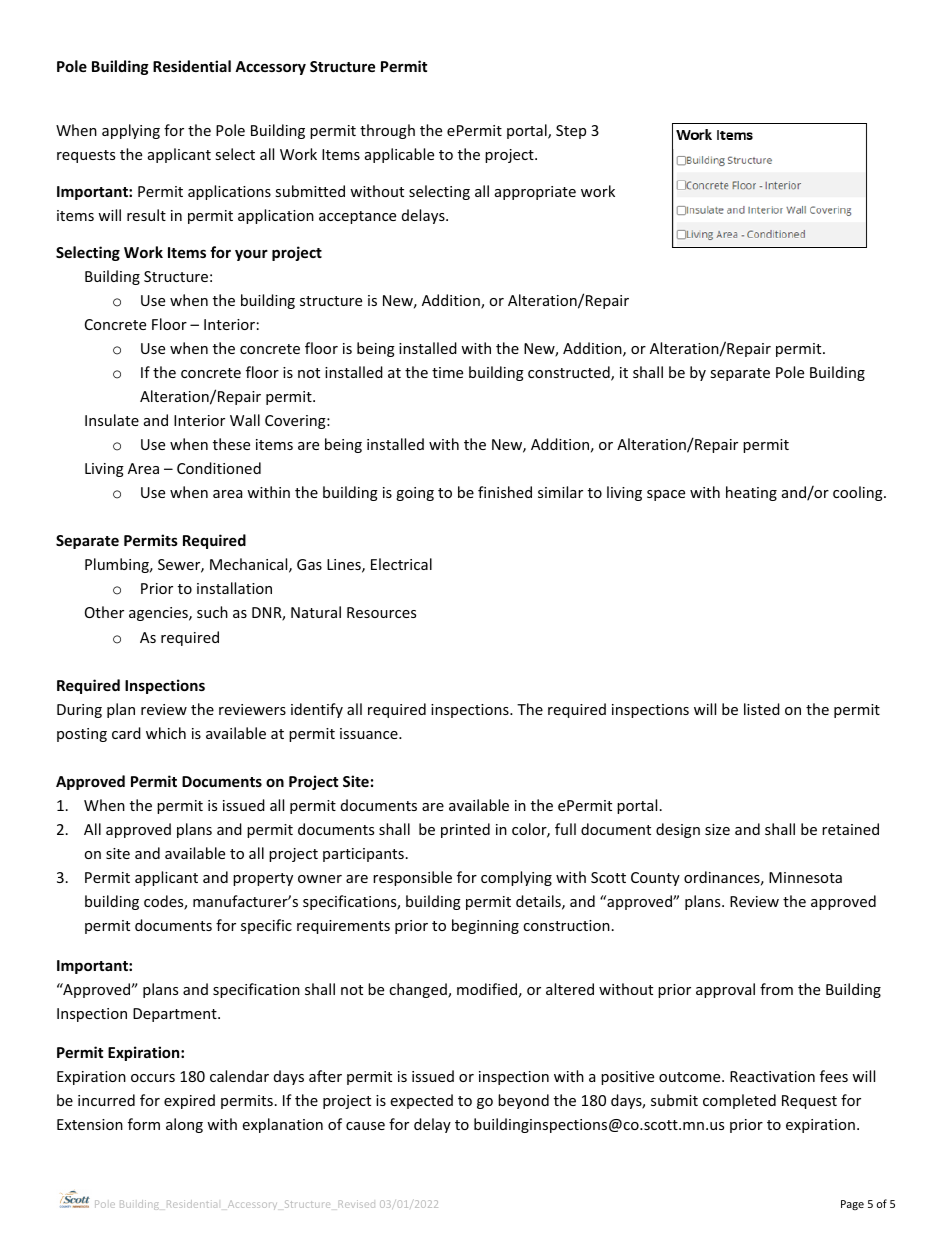  What do you see at coordinates (399, 155) in the document?
I see `applicable` at bounding box center [399, 155].
